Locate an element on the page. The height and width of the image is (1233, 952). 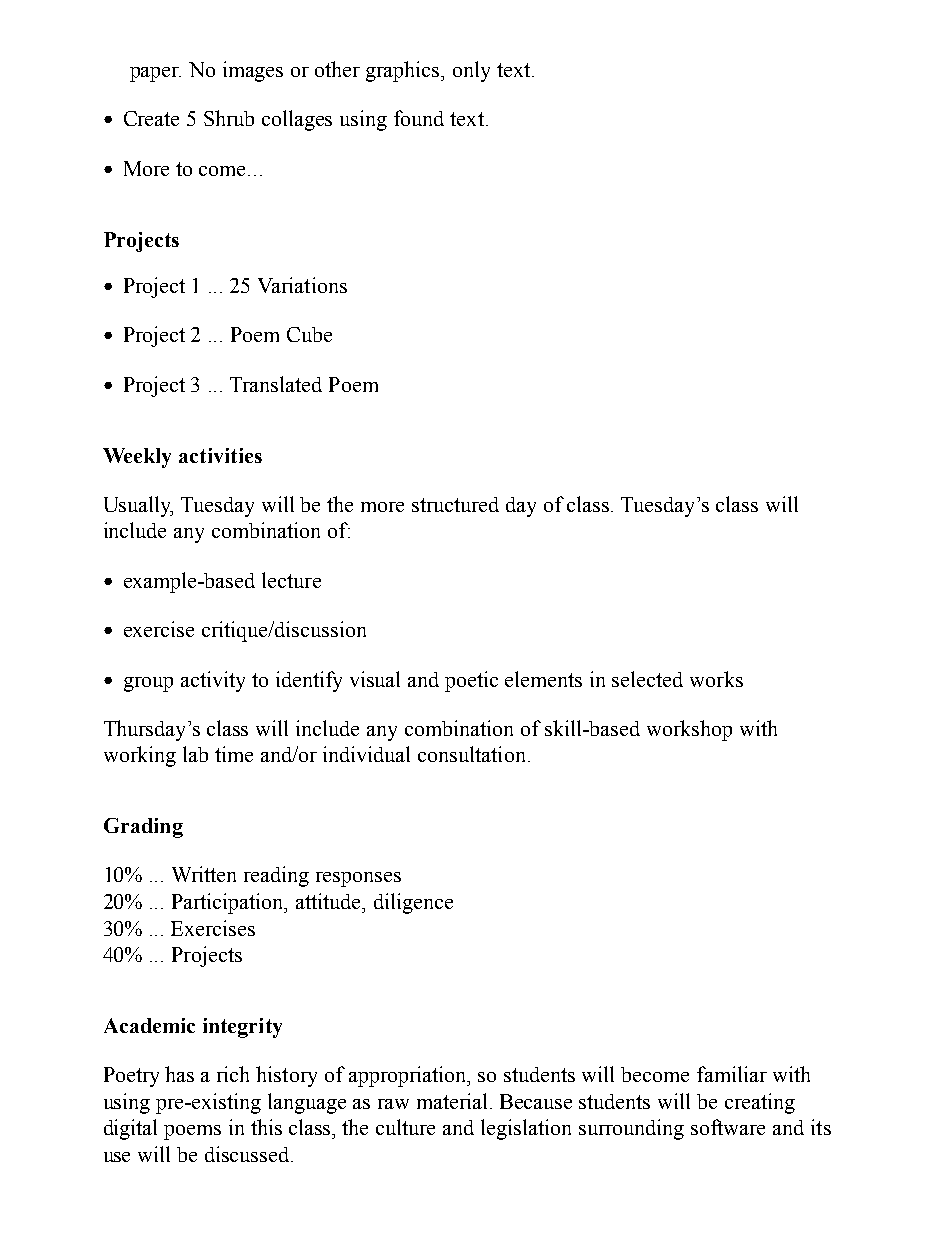
poetic is located at coordinates (471, 681).
